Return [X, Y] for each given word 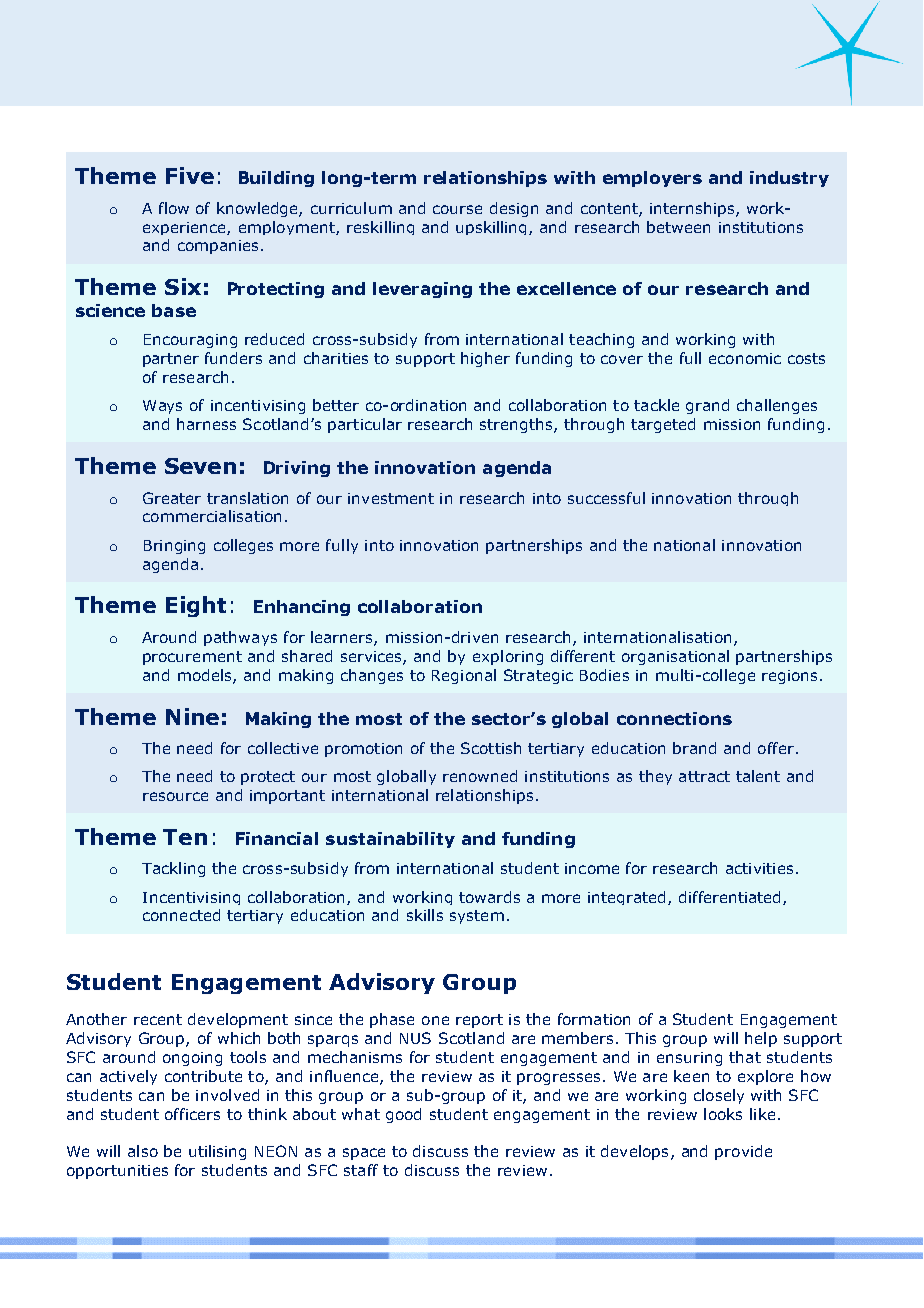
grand [707, 406]
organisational [675, 657]
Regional [464, 676]
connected [181, 915]
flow [174, 208]
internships [693, 209]
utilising [217, 1152]
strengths [517, 425]
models [206, 676]
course [457, 209]
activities [759, 868]
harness [206, 424]
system [477, 917]
